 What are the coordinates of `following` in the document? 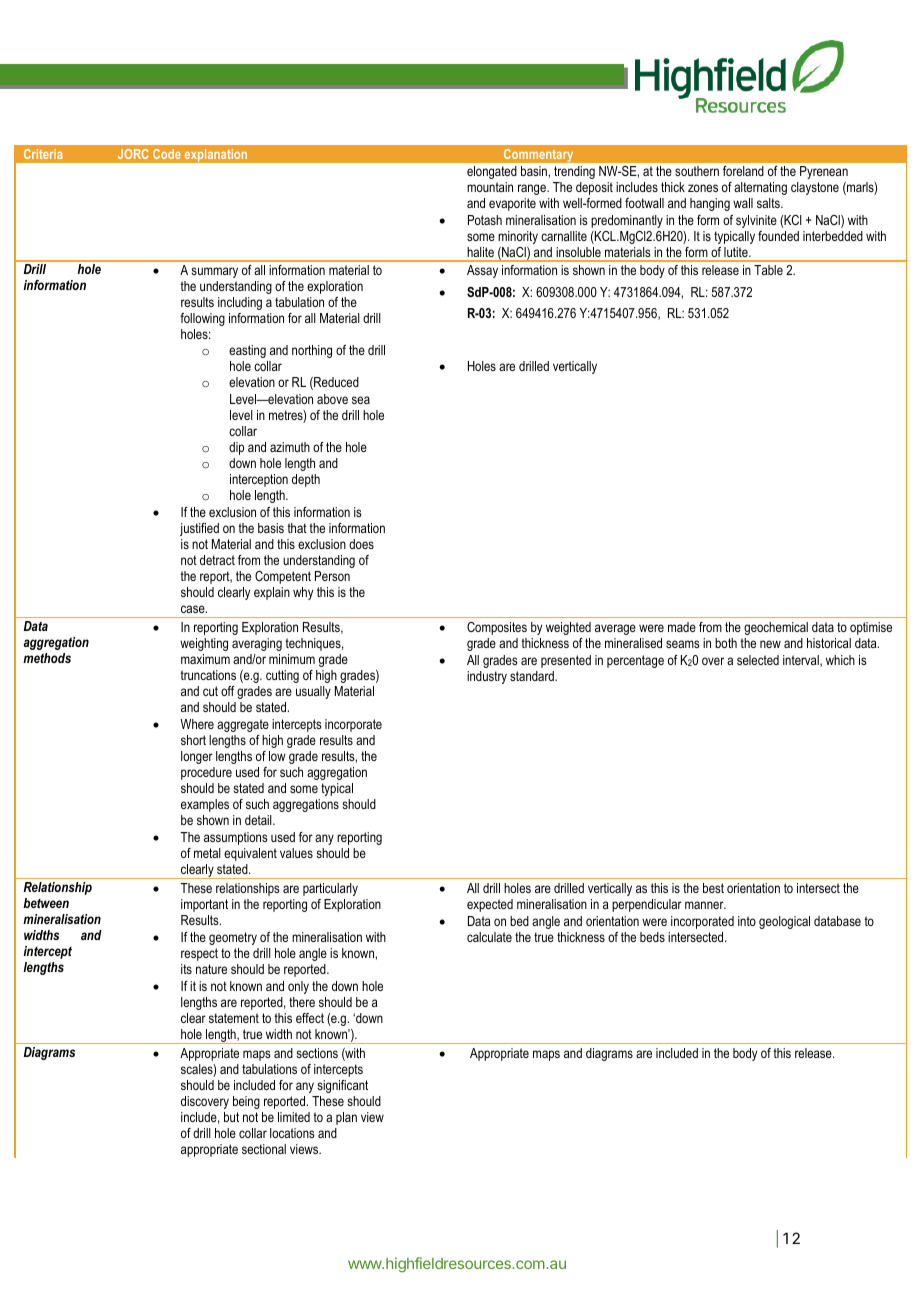 It's located at (202, 319).
